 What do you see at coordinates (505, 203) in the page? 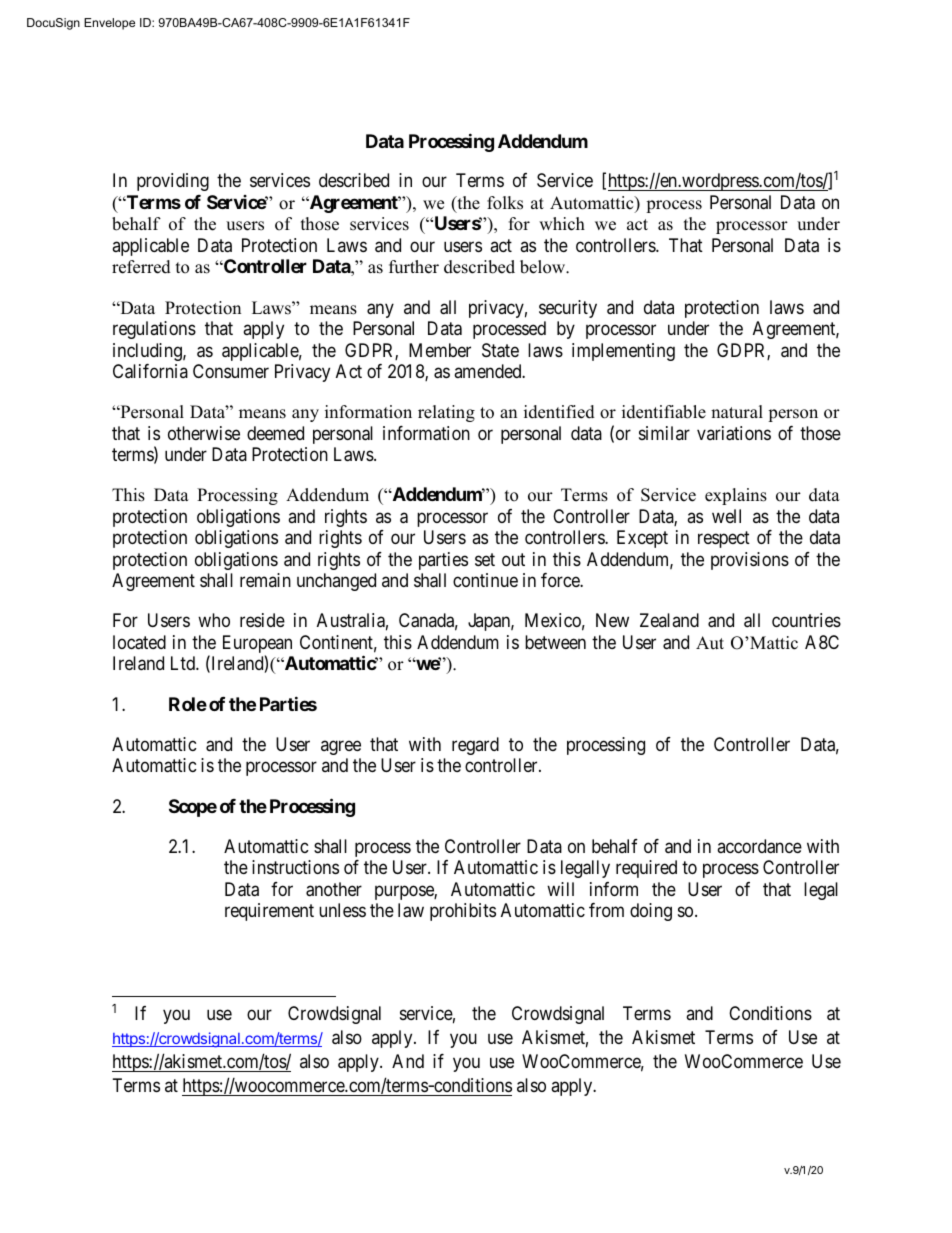
I see `folks` at bounding box center [505, 203].
